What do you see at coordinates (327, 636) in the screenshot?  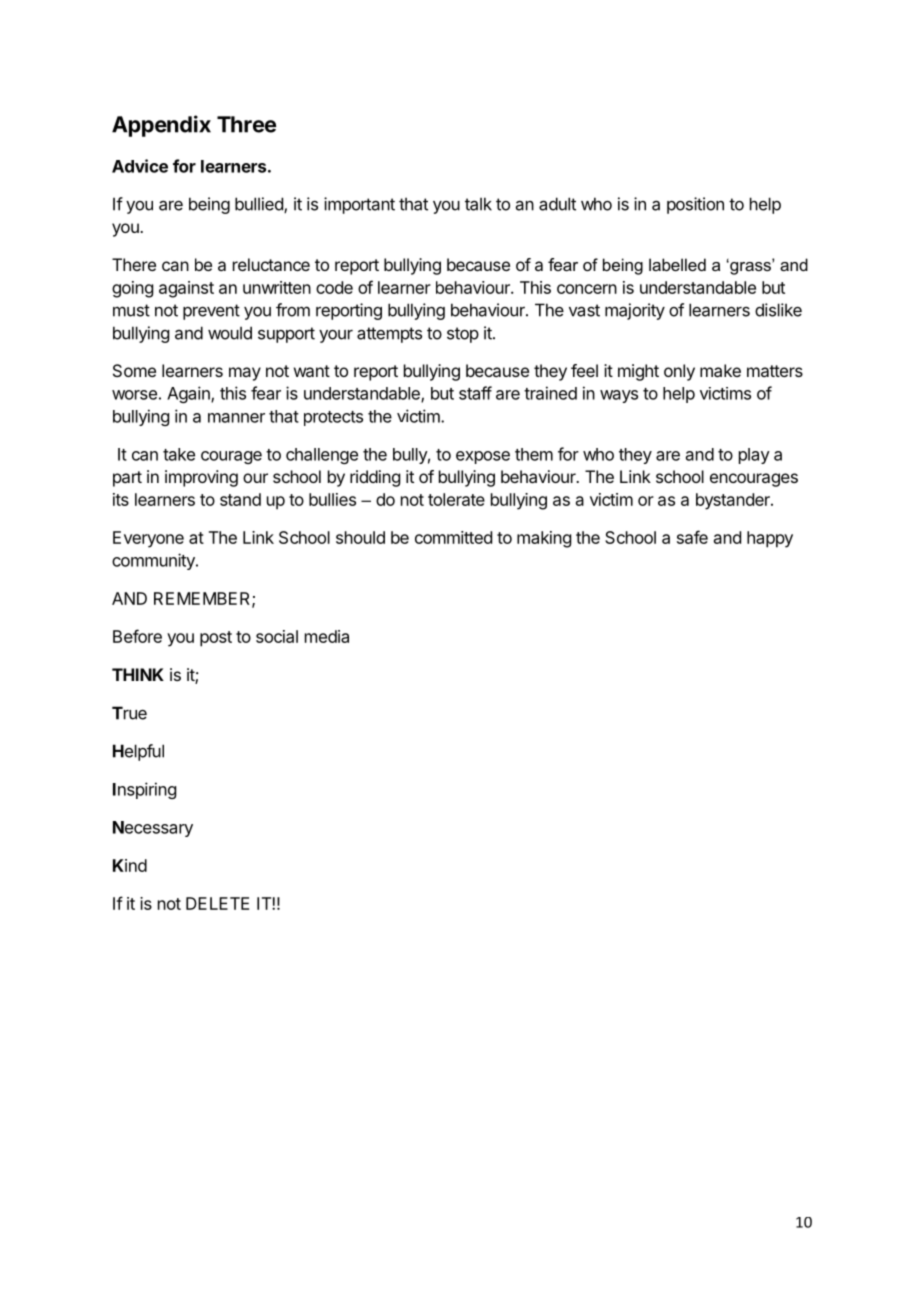 I see `media` at bounding box center [327, 636].
